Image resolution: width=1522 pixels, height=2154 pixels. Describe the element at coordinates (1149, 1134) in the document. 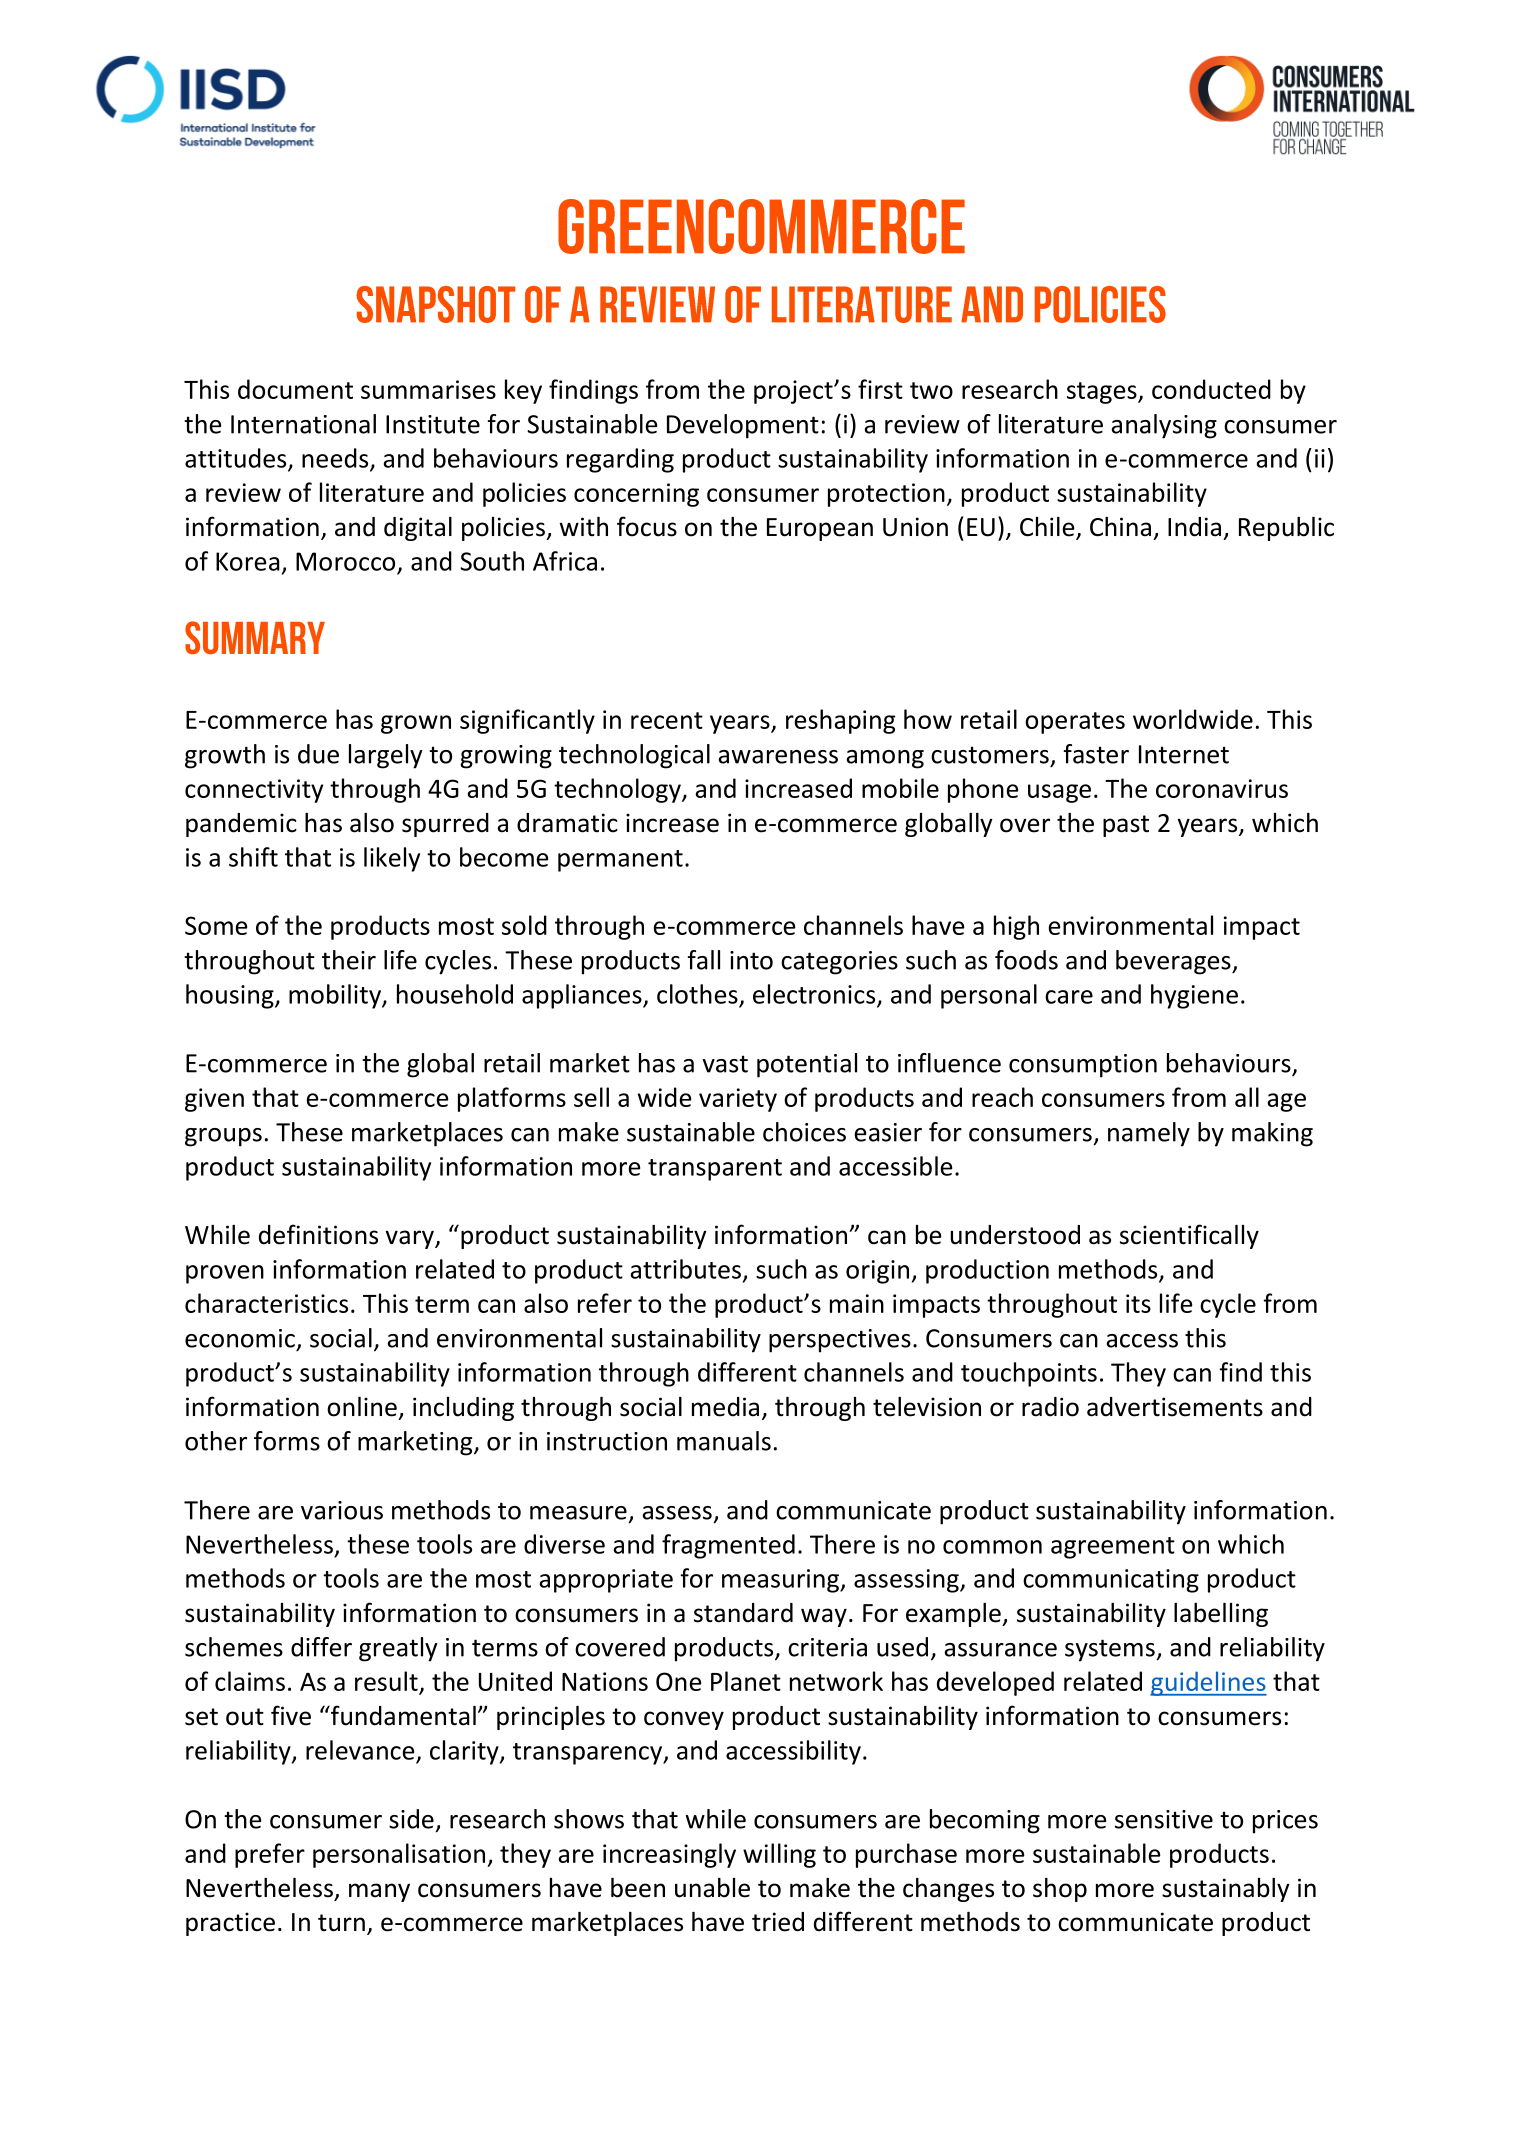

I see `namely` at that location.
